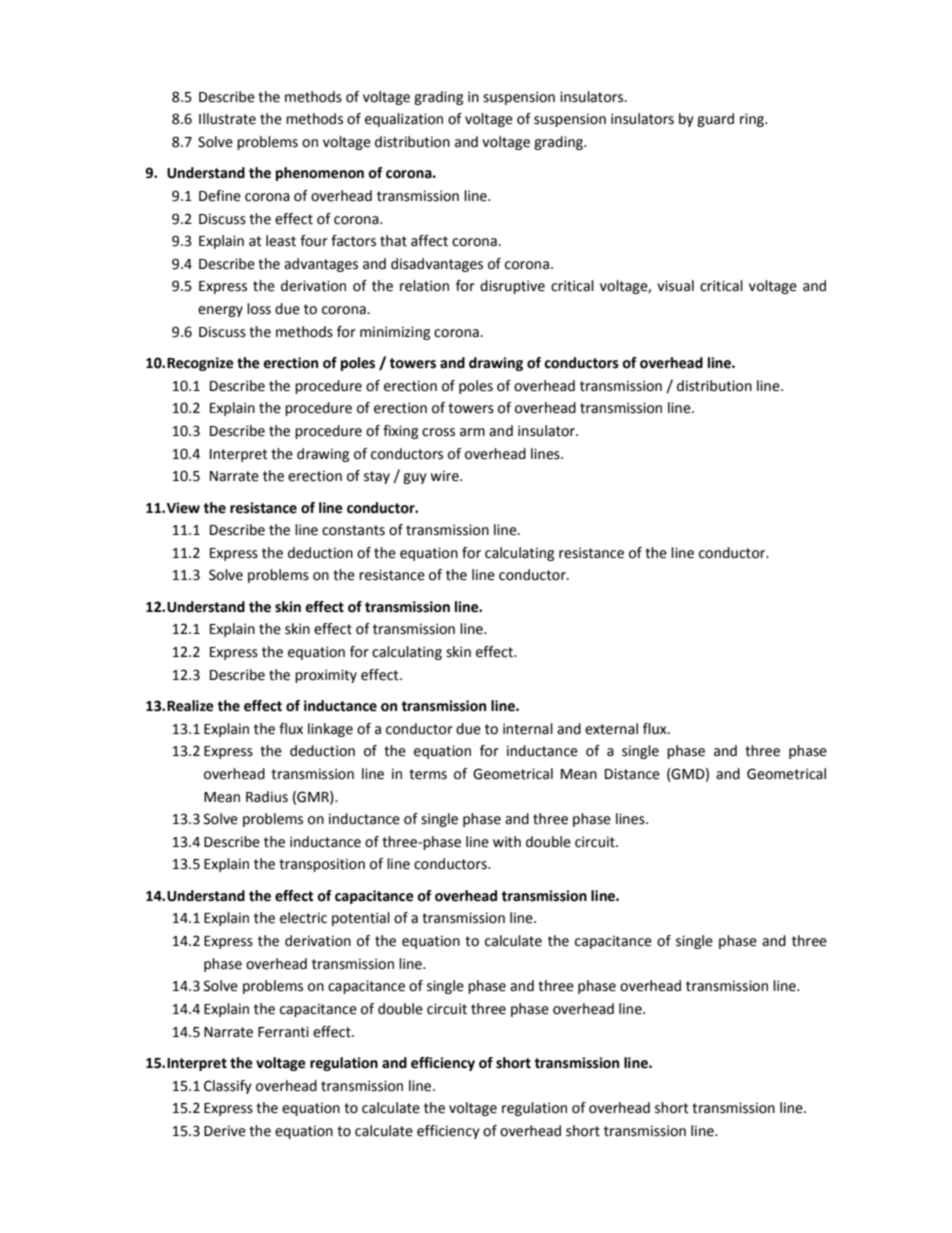 Image resolution: width=952 pixels, height=1233 pixels. I want to click on with, so click(507, 842).
